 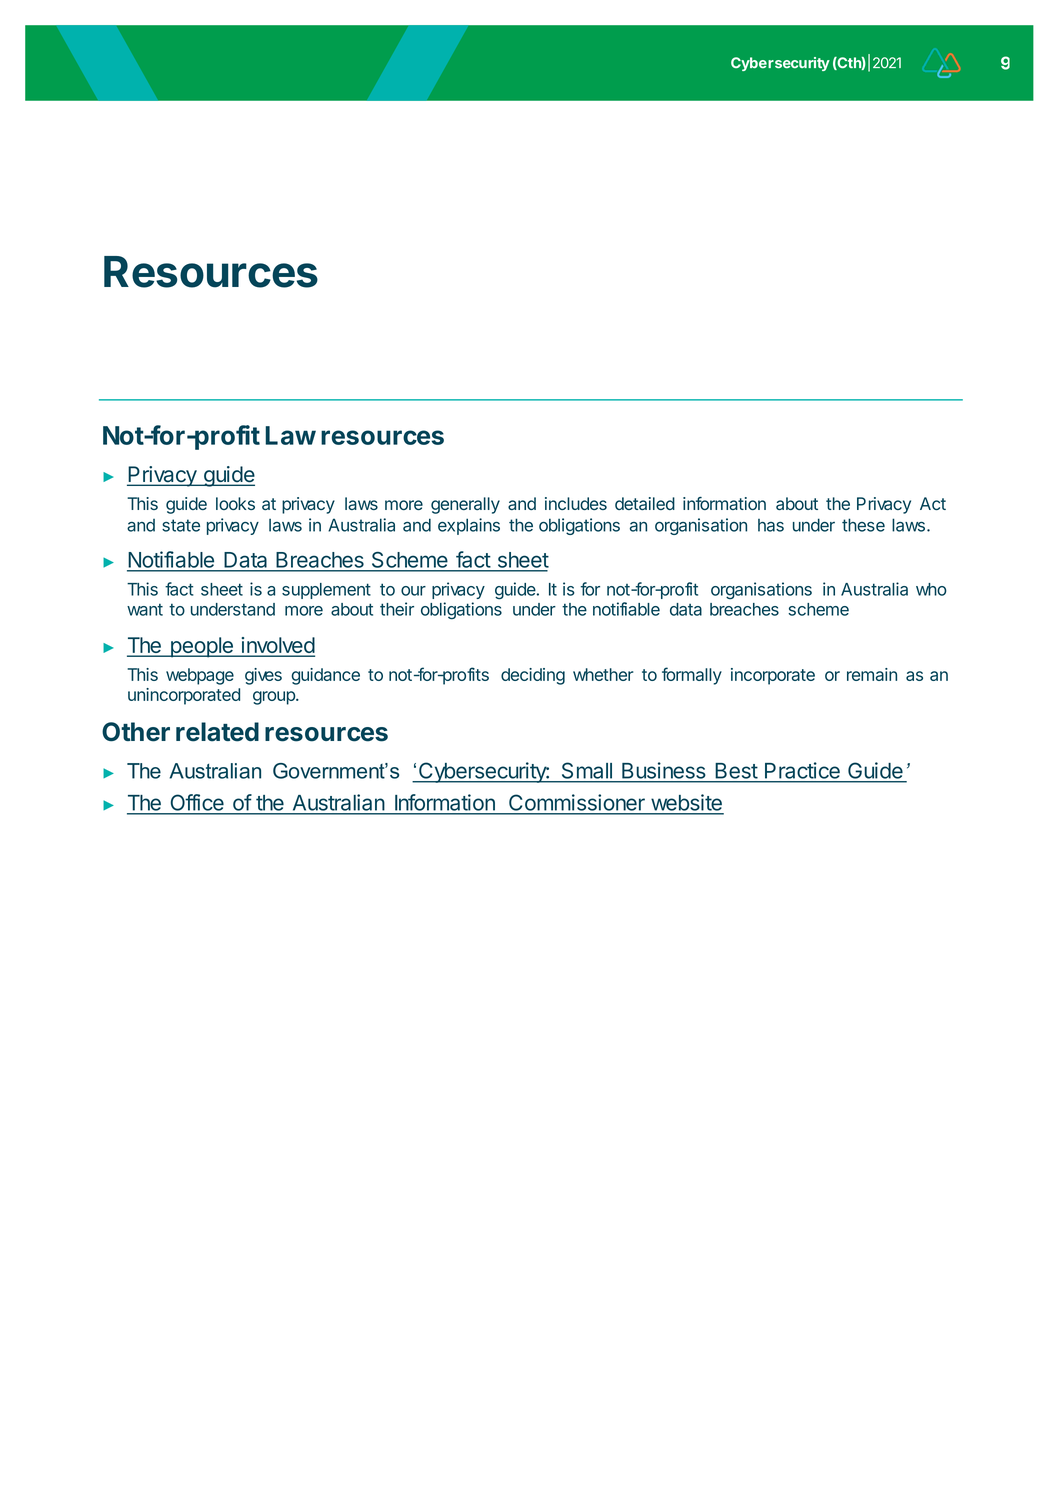 I want to click on includes, so click(x=576, y=503).
